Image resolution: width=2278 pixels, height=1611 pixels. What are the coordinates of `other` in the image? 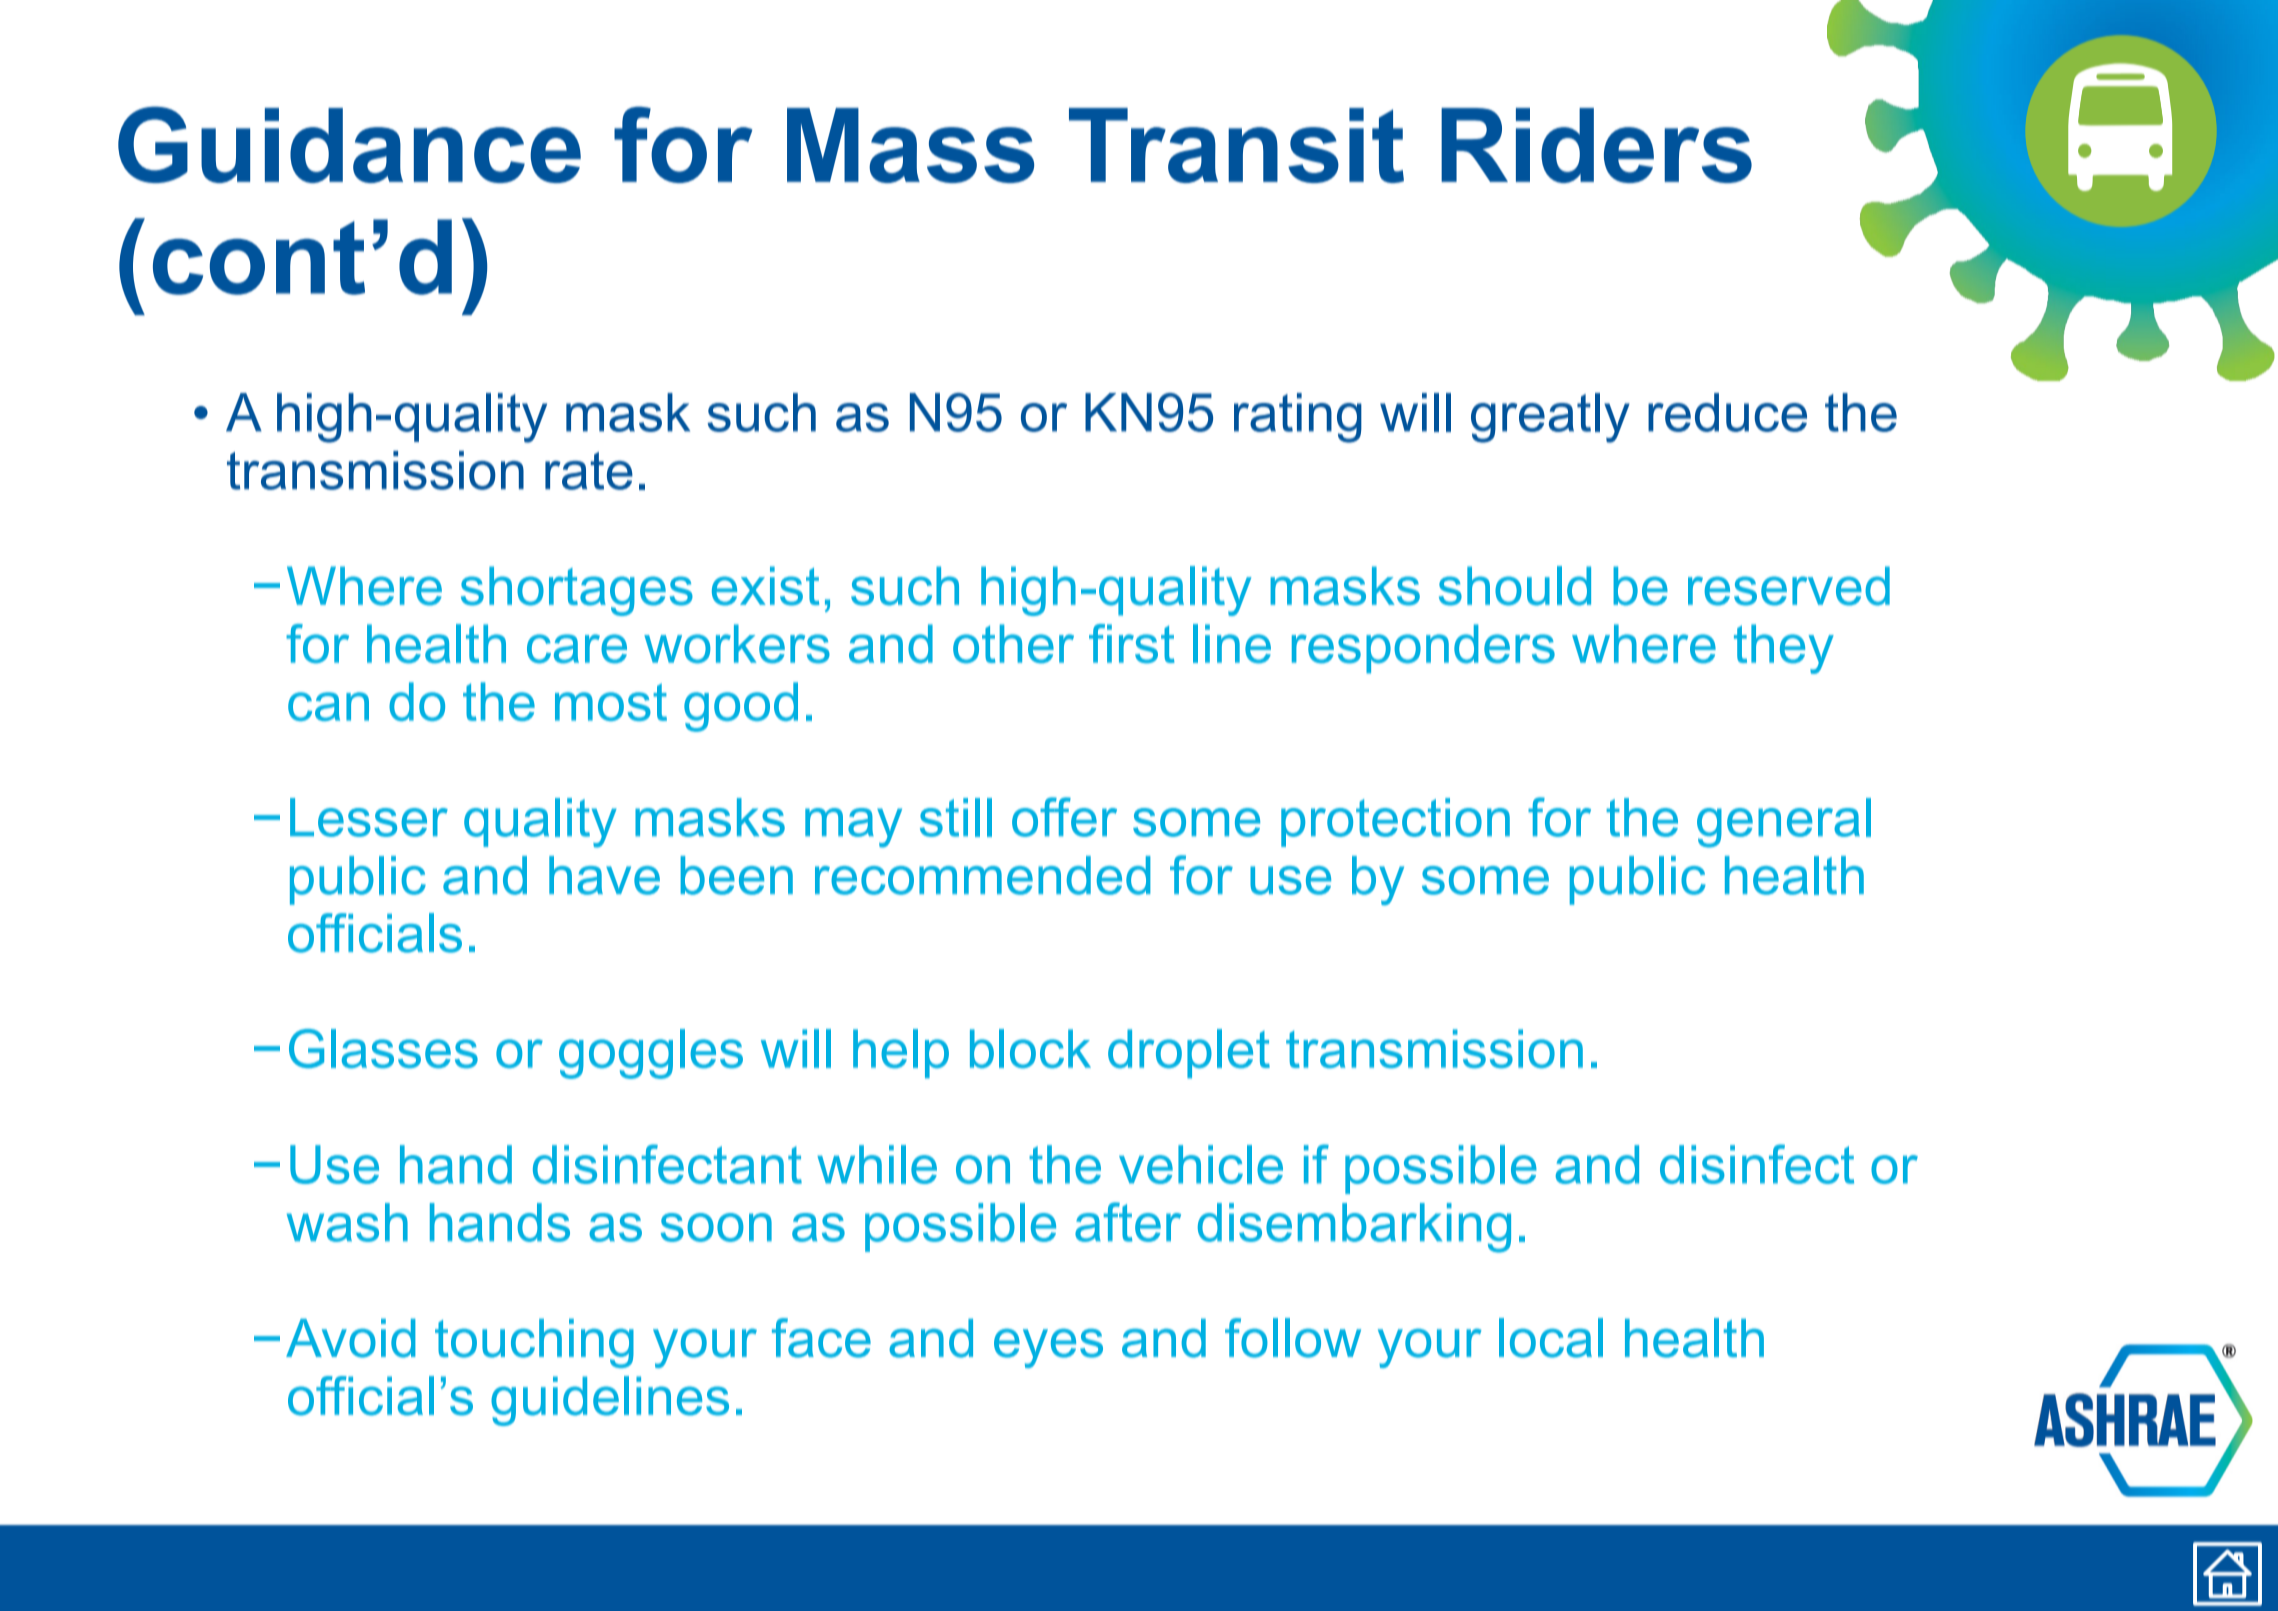 It's located at (1013, 643).
